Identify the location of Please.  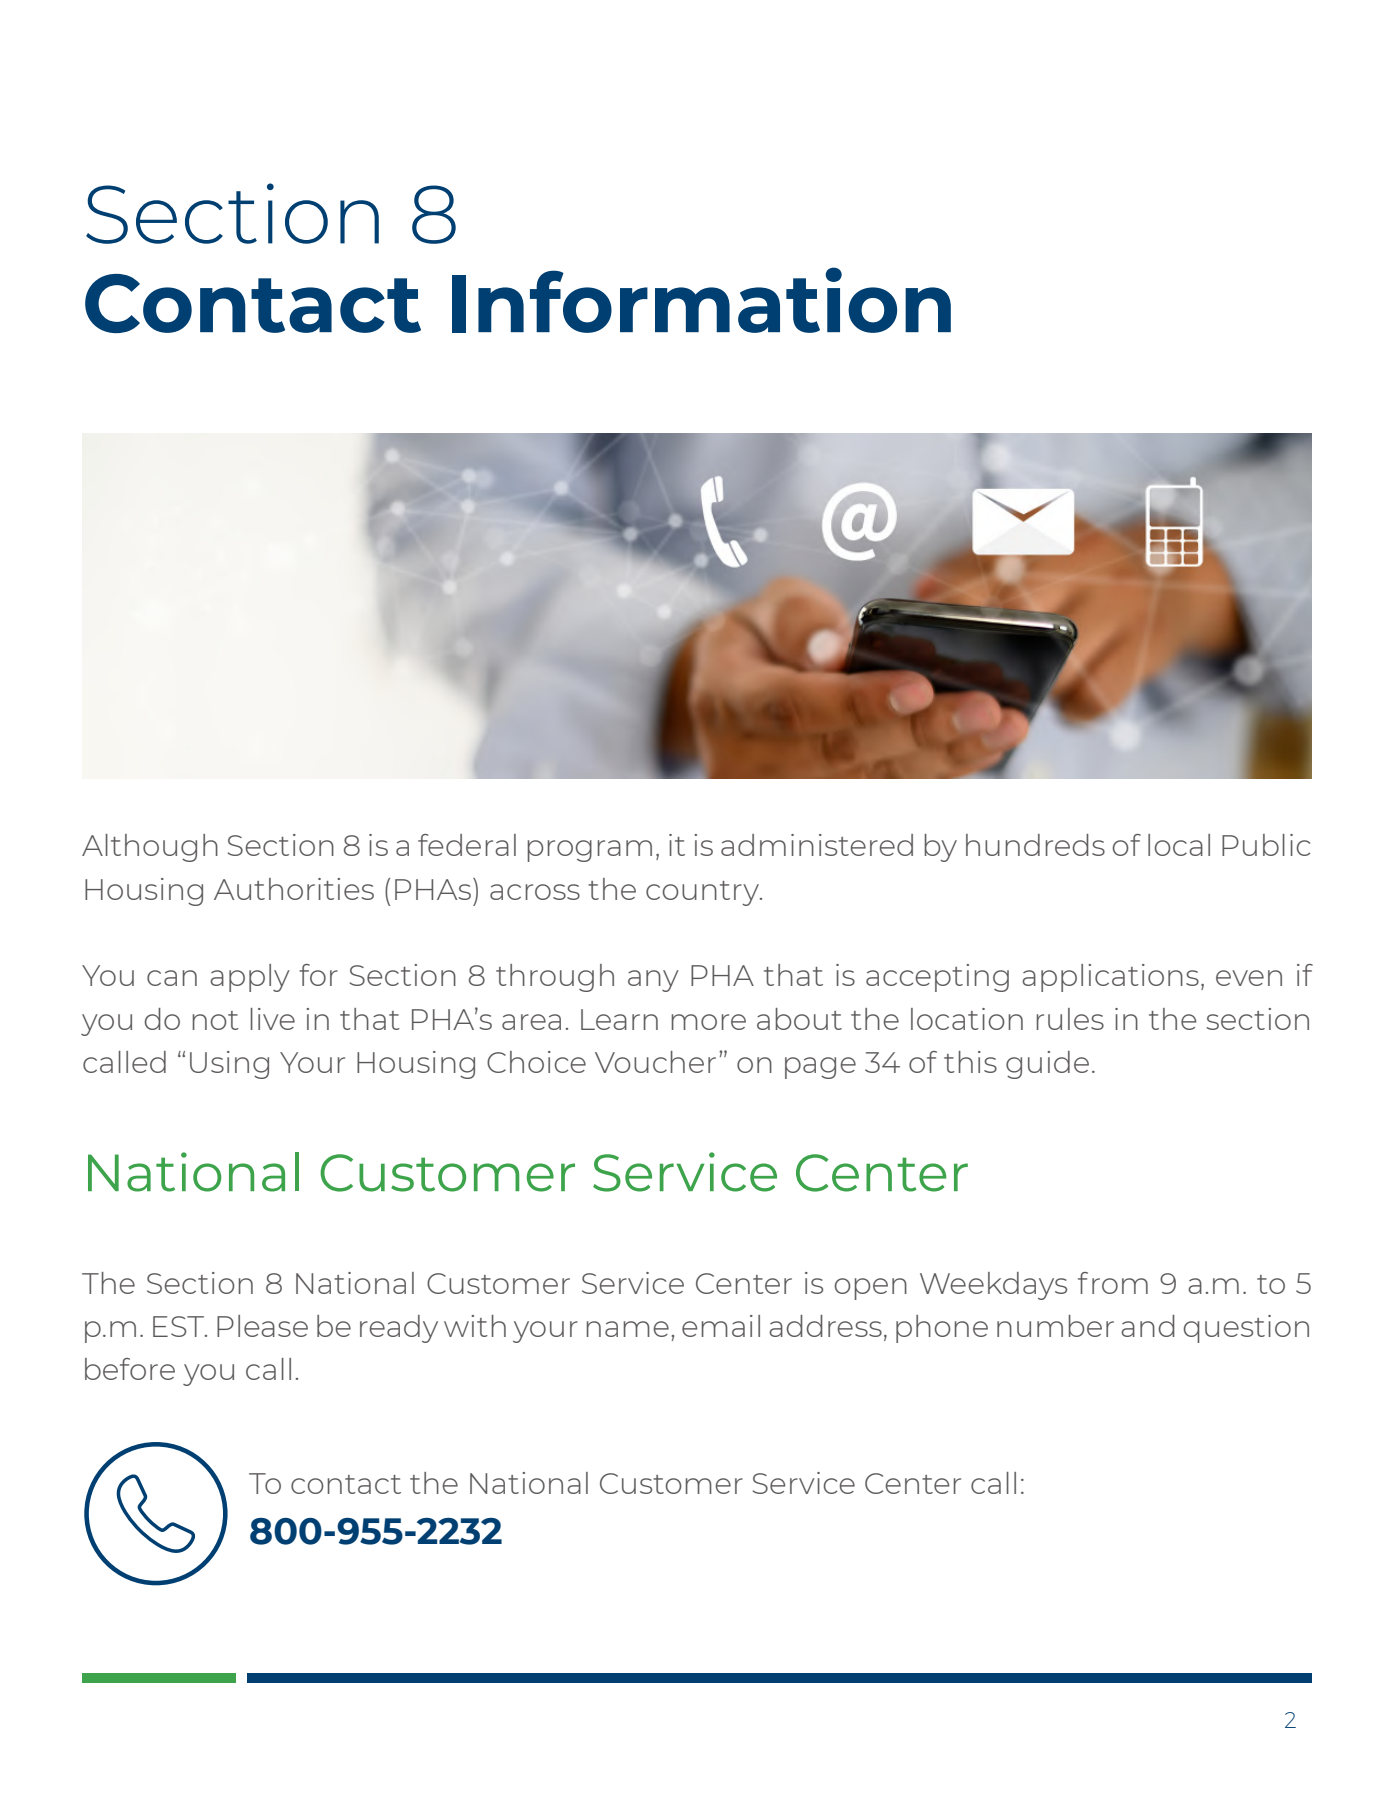
(262, 1326).
